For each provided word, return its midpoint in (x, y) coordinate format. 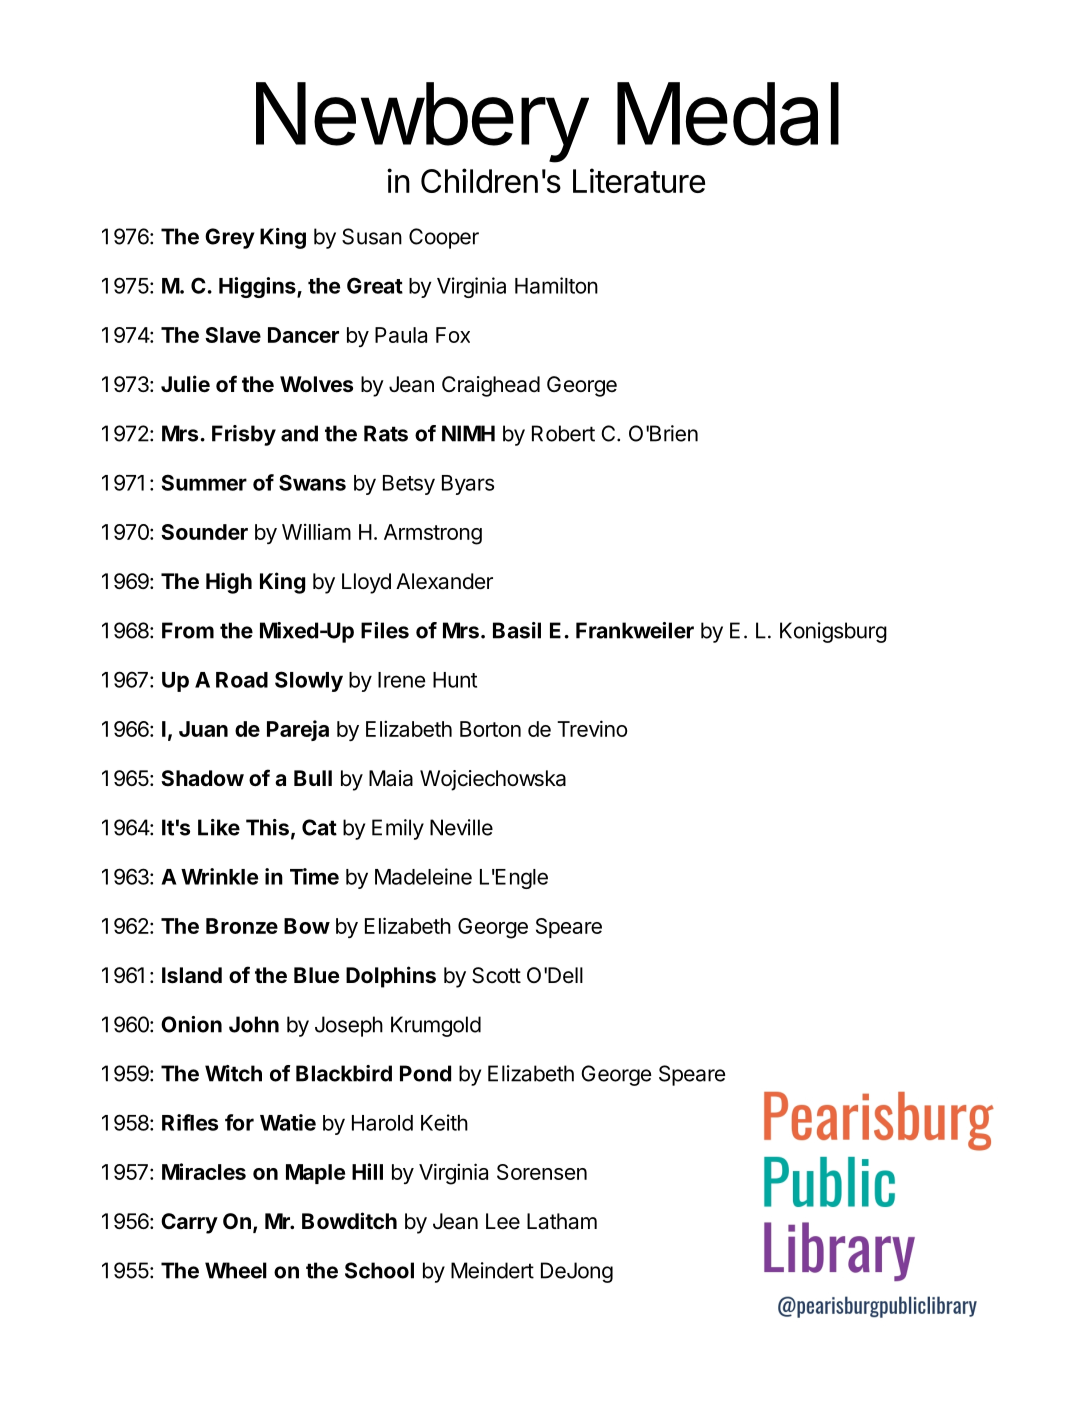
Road (242, 680)
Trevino (592, 728)
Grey (230, 238)
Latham (562, 1221)
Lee (503, 1221)
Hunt (455, 680)
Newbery (422, 122)
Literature (639, 180)
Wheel (236, 1270)
